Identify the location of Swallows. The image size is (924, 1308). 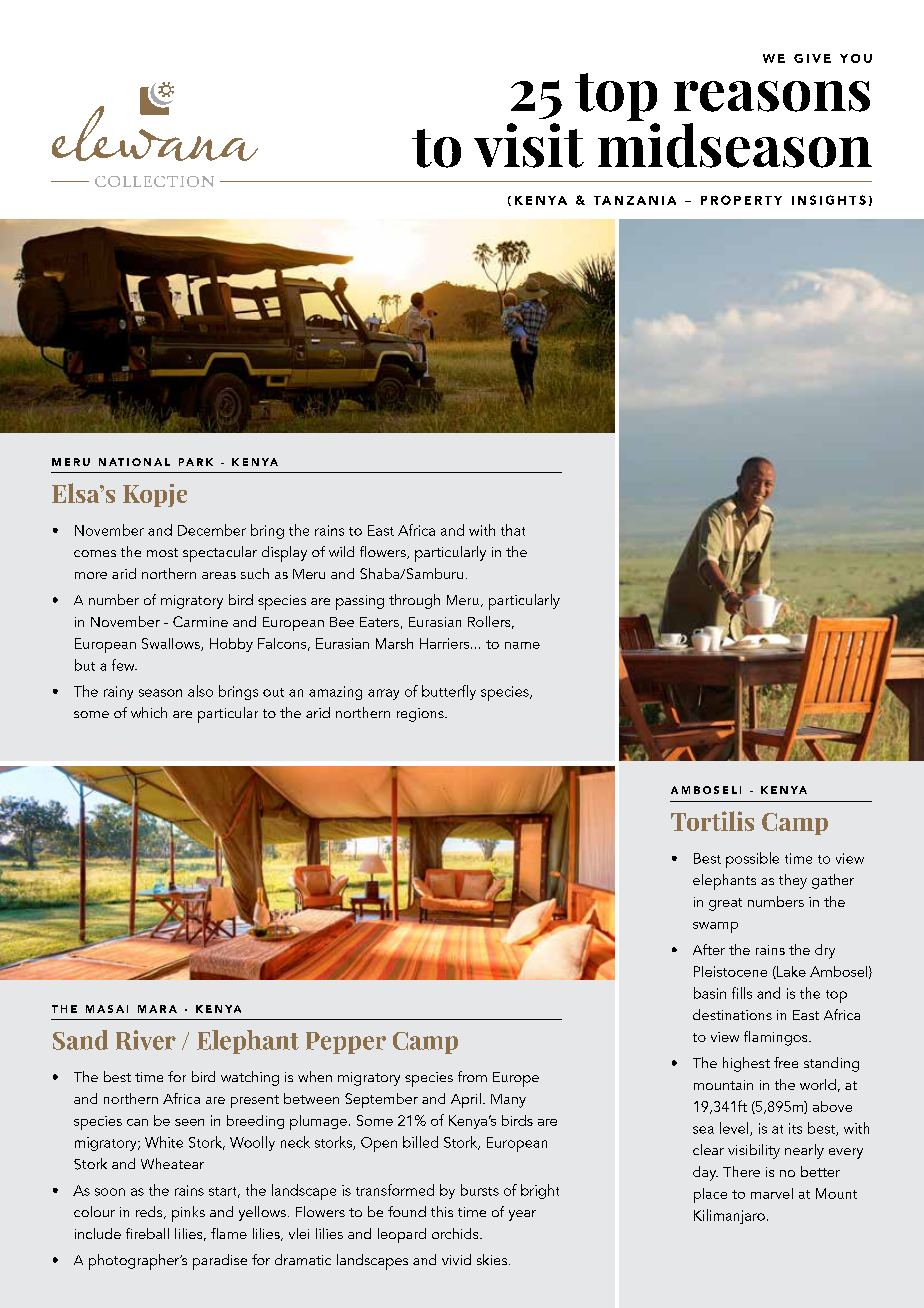
(172, 644).
